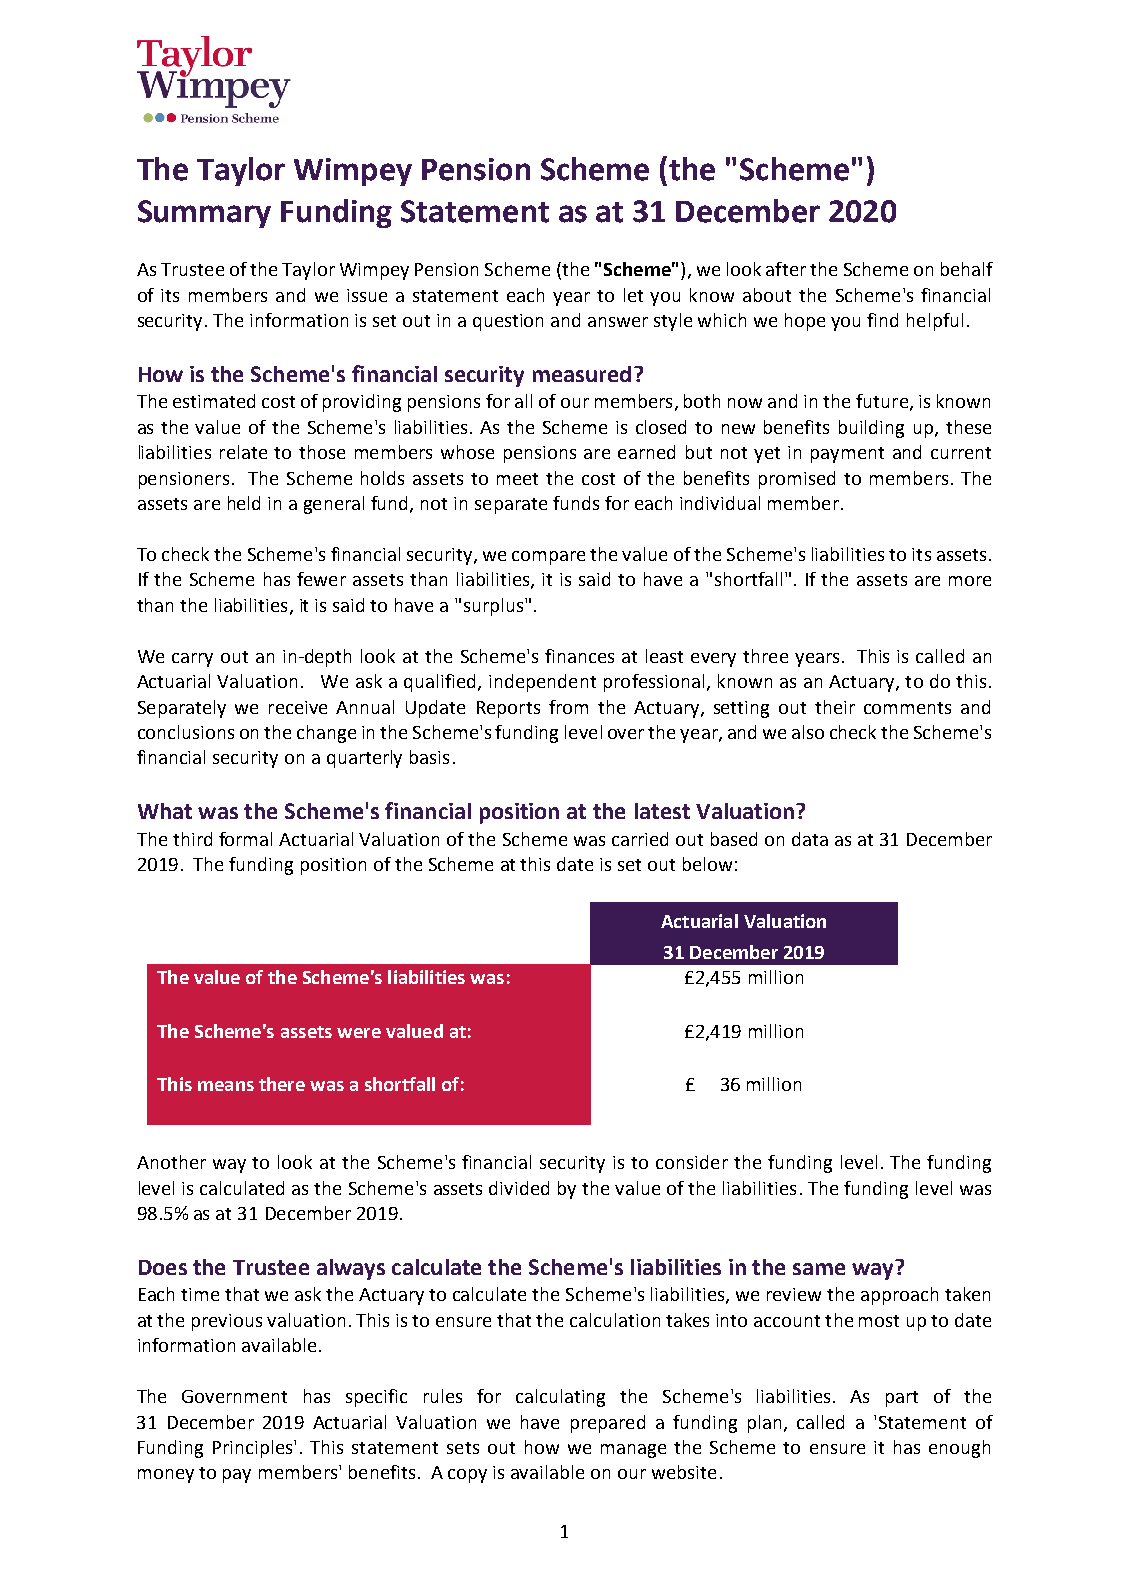 The width and height of the screenshot is (1129, 1596). I want to click on carried, so click(640, 839).
